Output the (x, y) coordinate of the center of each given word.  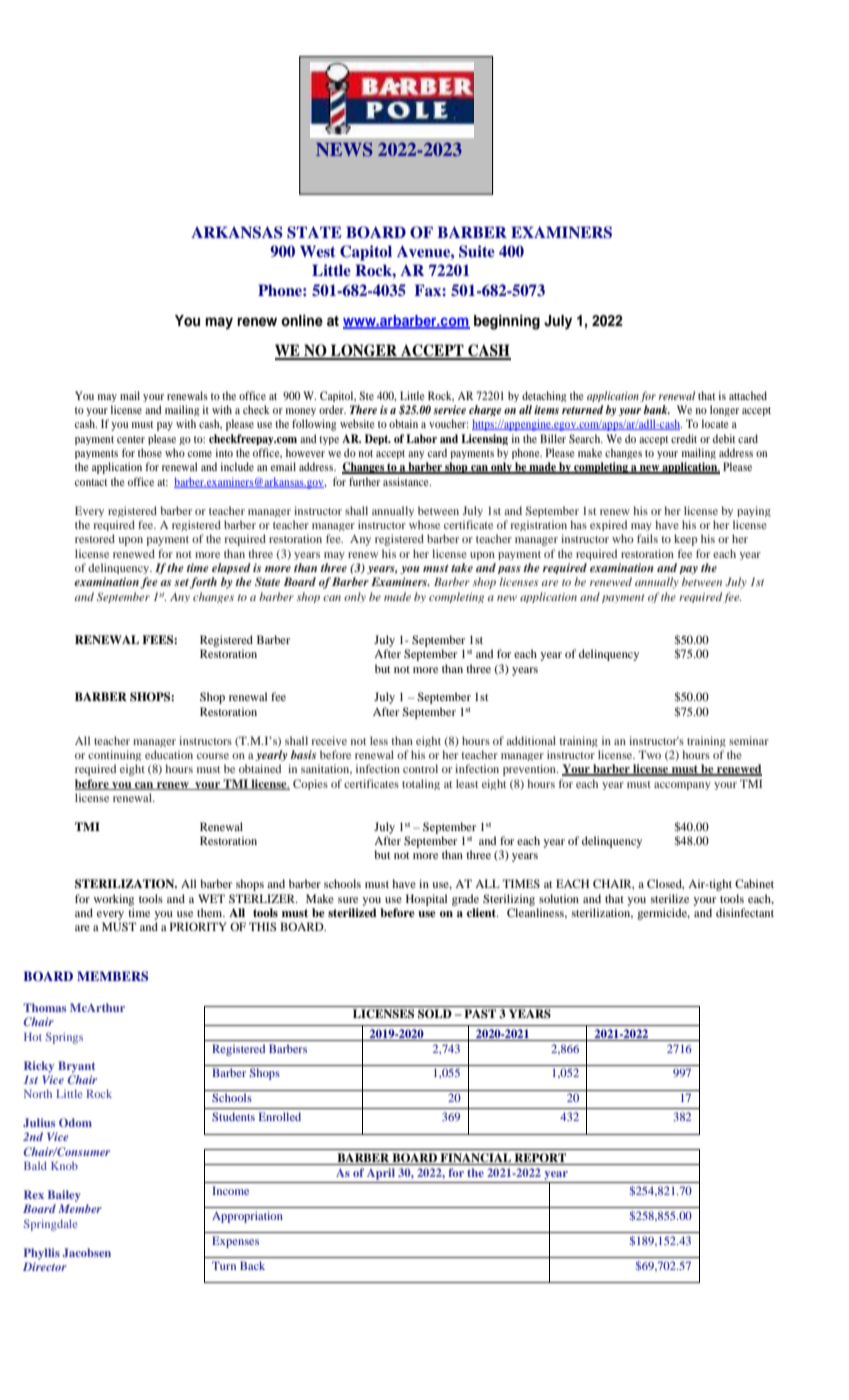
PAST (480, 1014)
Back (252, 1265)
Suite (477, 251)
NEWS (344, 149)
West (318, 251)
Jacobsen (86, 1252)
